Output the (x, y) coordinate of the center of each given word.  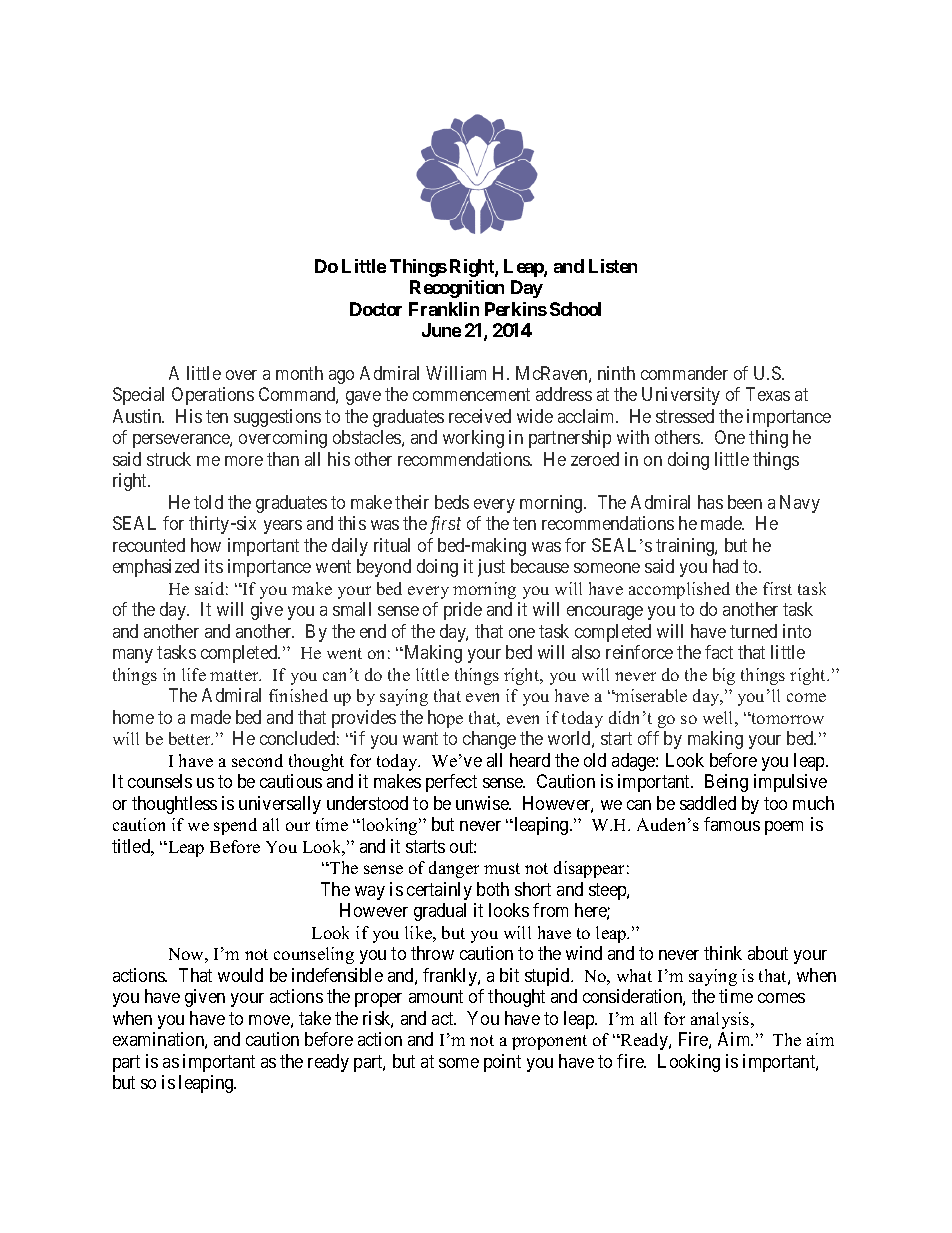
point (502, 1063)
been (745, 502)
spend (235, 826)
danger (454, 869)
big (724, 676)
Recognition (457, 289)
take (315, 1018)
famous (732, 824)
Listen (613, 266)
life (194, 674)
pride (463, 611)
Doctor (376, 309)
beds (452, 502)
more (244, 461)
